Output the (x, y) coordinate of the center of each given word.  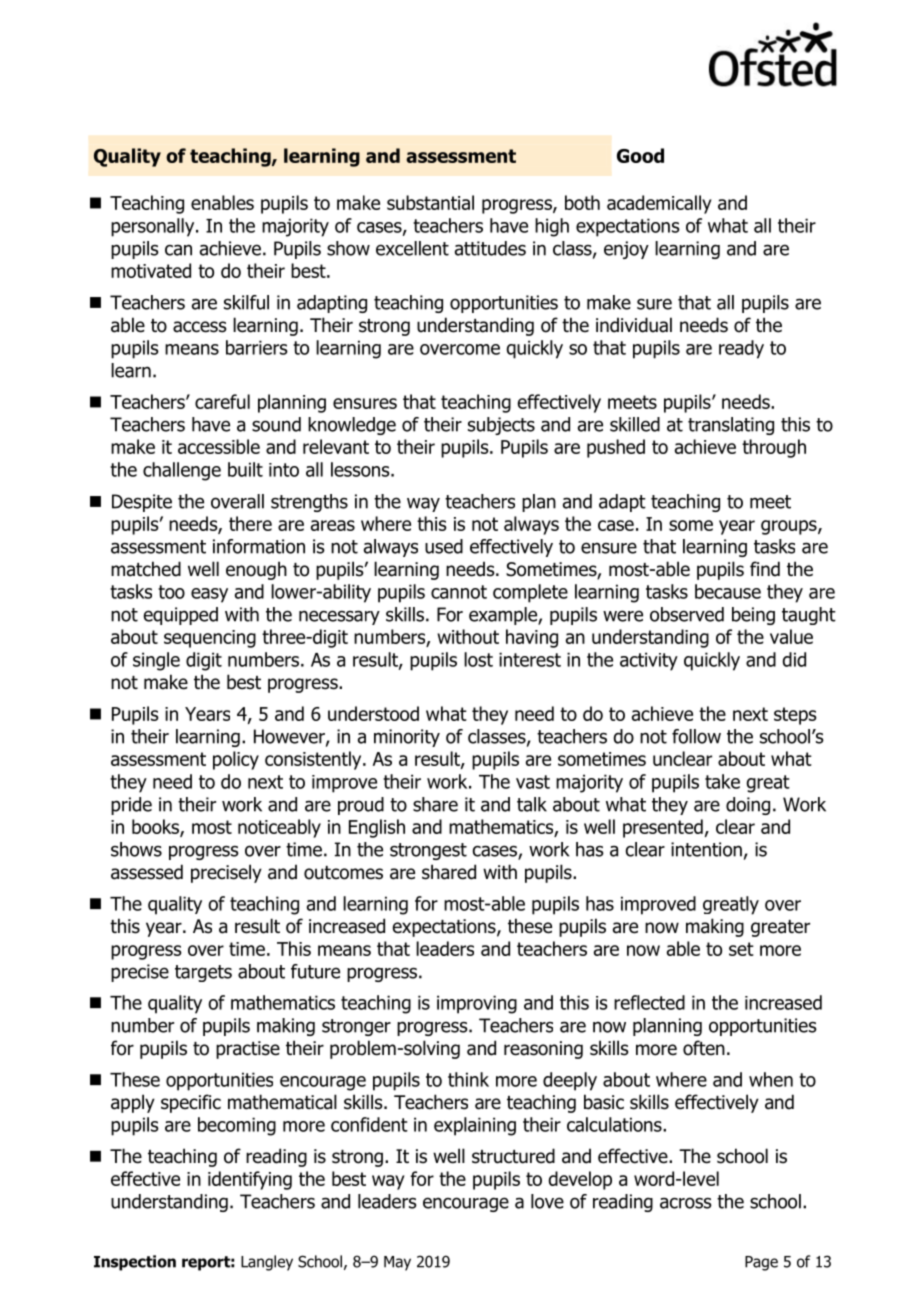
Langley (267, 1263)
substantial (430, 202)
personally (154, 227)
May (397, 1263)
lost (478, 659)
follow (696, 736)
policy (236, 760)
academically (659, 204)
